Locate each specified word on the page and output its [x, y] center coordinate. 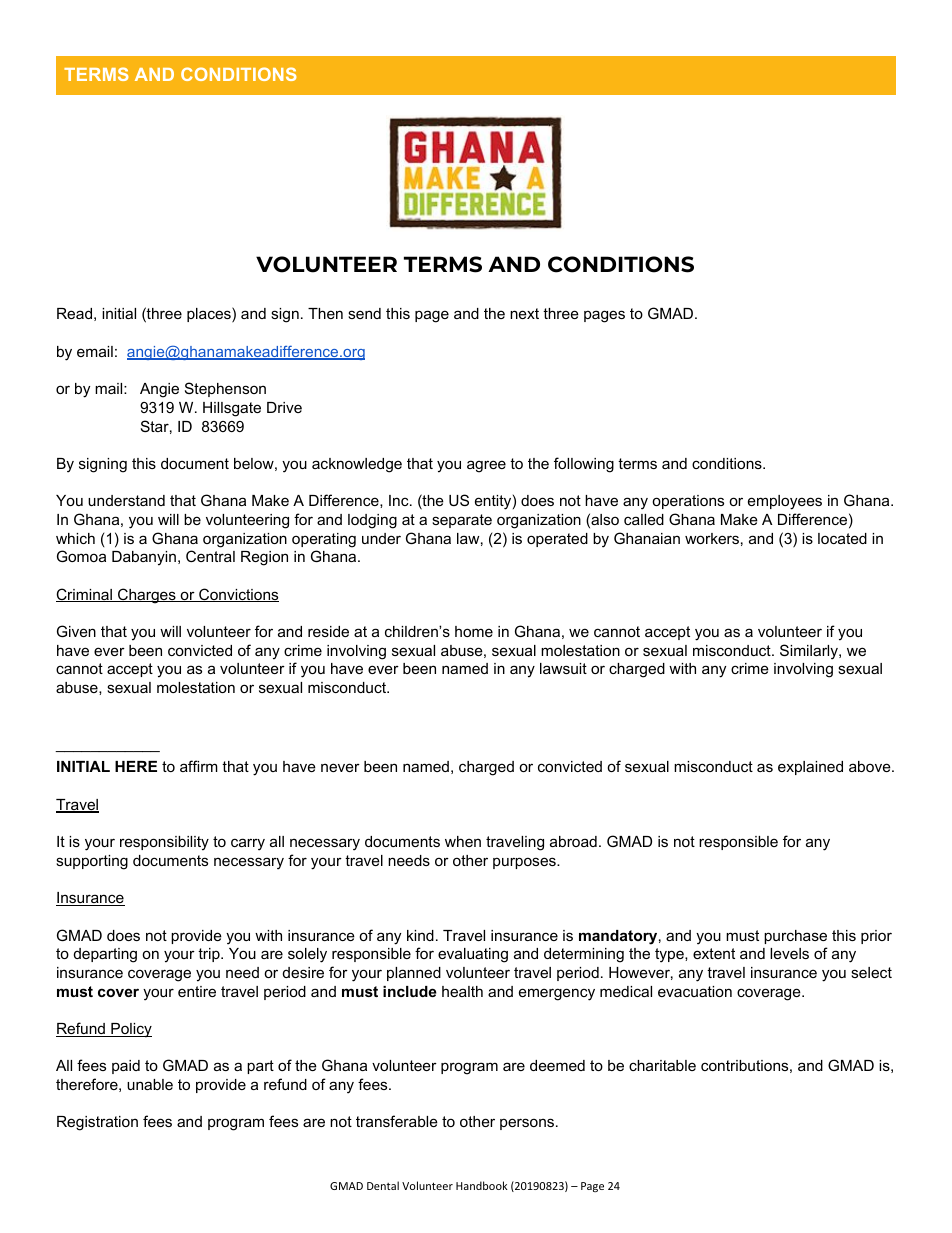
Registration [97, 1123]
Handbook [482, 1185]
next [524, 313]
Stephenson [225, 389]
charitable [662, 1065]
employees [785, 502]
